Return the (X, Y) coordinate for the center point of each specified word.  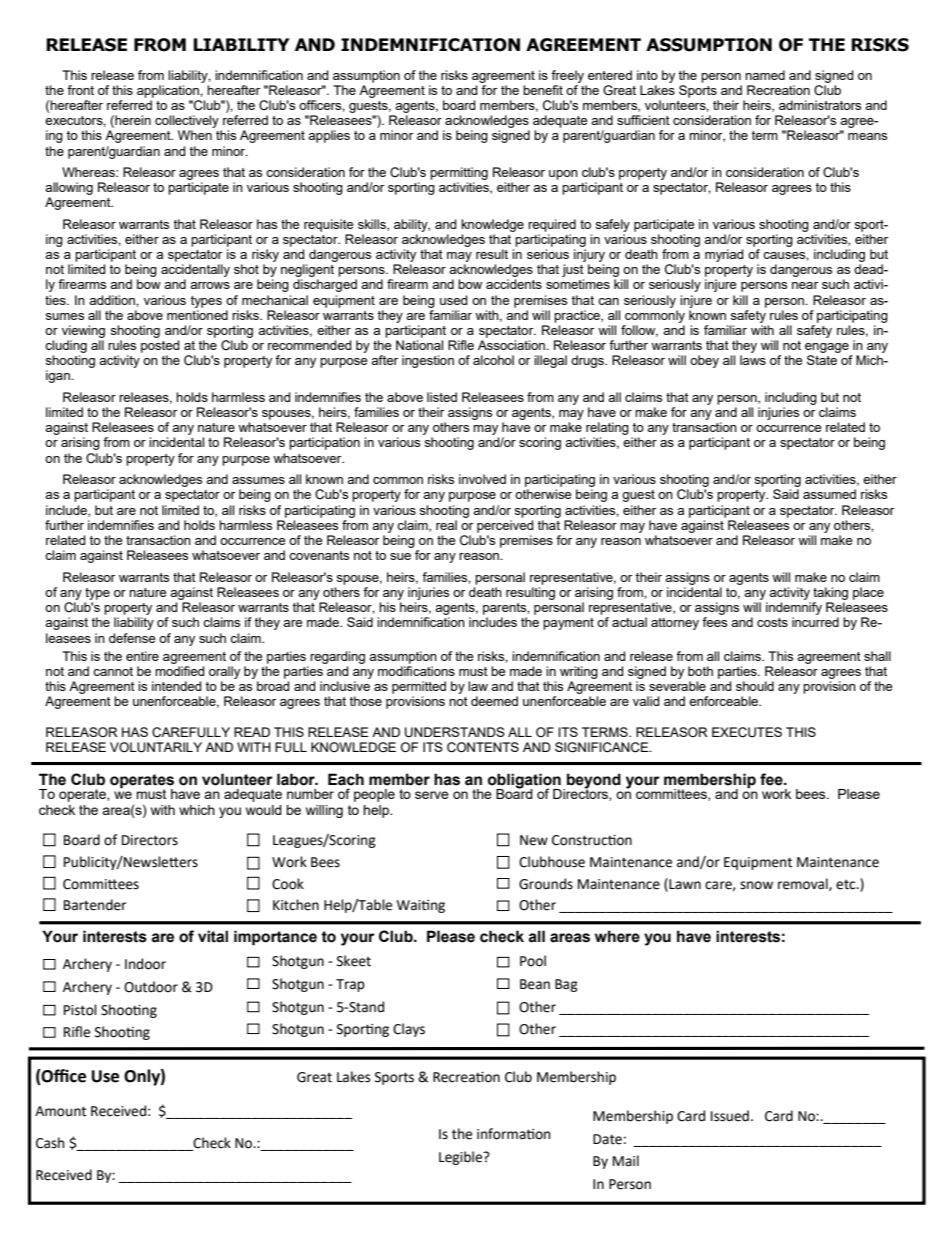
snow (756, 885)
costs (772, 622)
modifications (416, 671)
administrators (820, 105)
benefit (543, 90)
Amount (60, 1111)
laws (753, 360)
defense (132, 638)
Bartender (95, 905)
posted (160, 346)
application (169, 91)
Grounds (546, 884)
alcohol (493, 360)
